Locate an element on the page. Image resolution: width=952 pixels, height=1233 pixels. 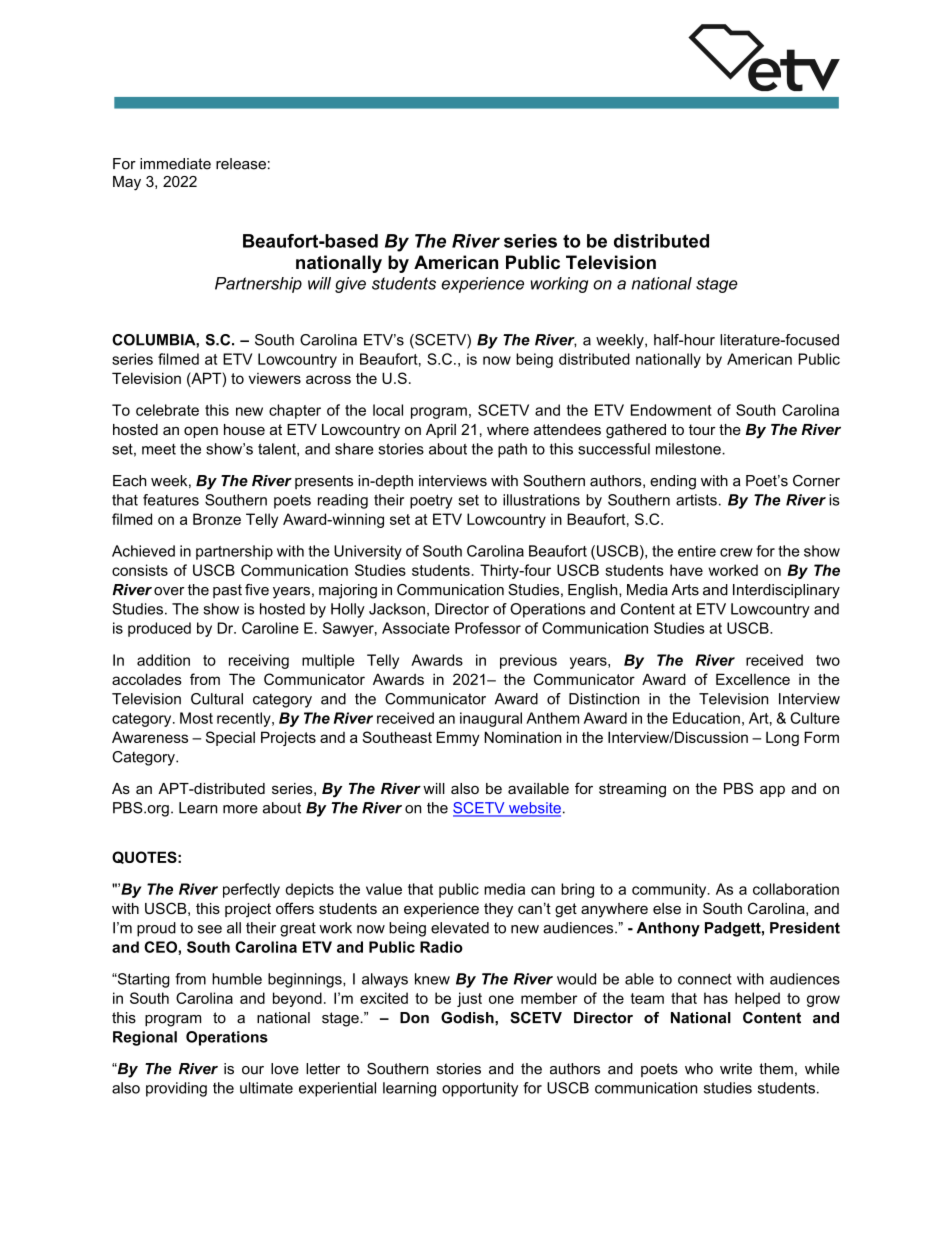
give is located at coordinates (350, 285).
